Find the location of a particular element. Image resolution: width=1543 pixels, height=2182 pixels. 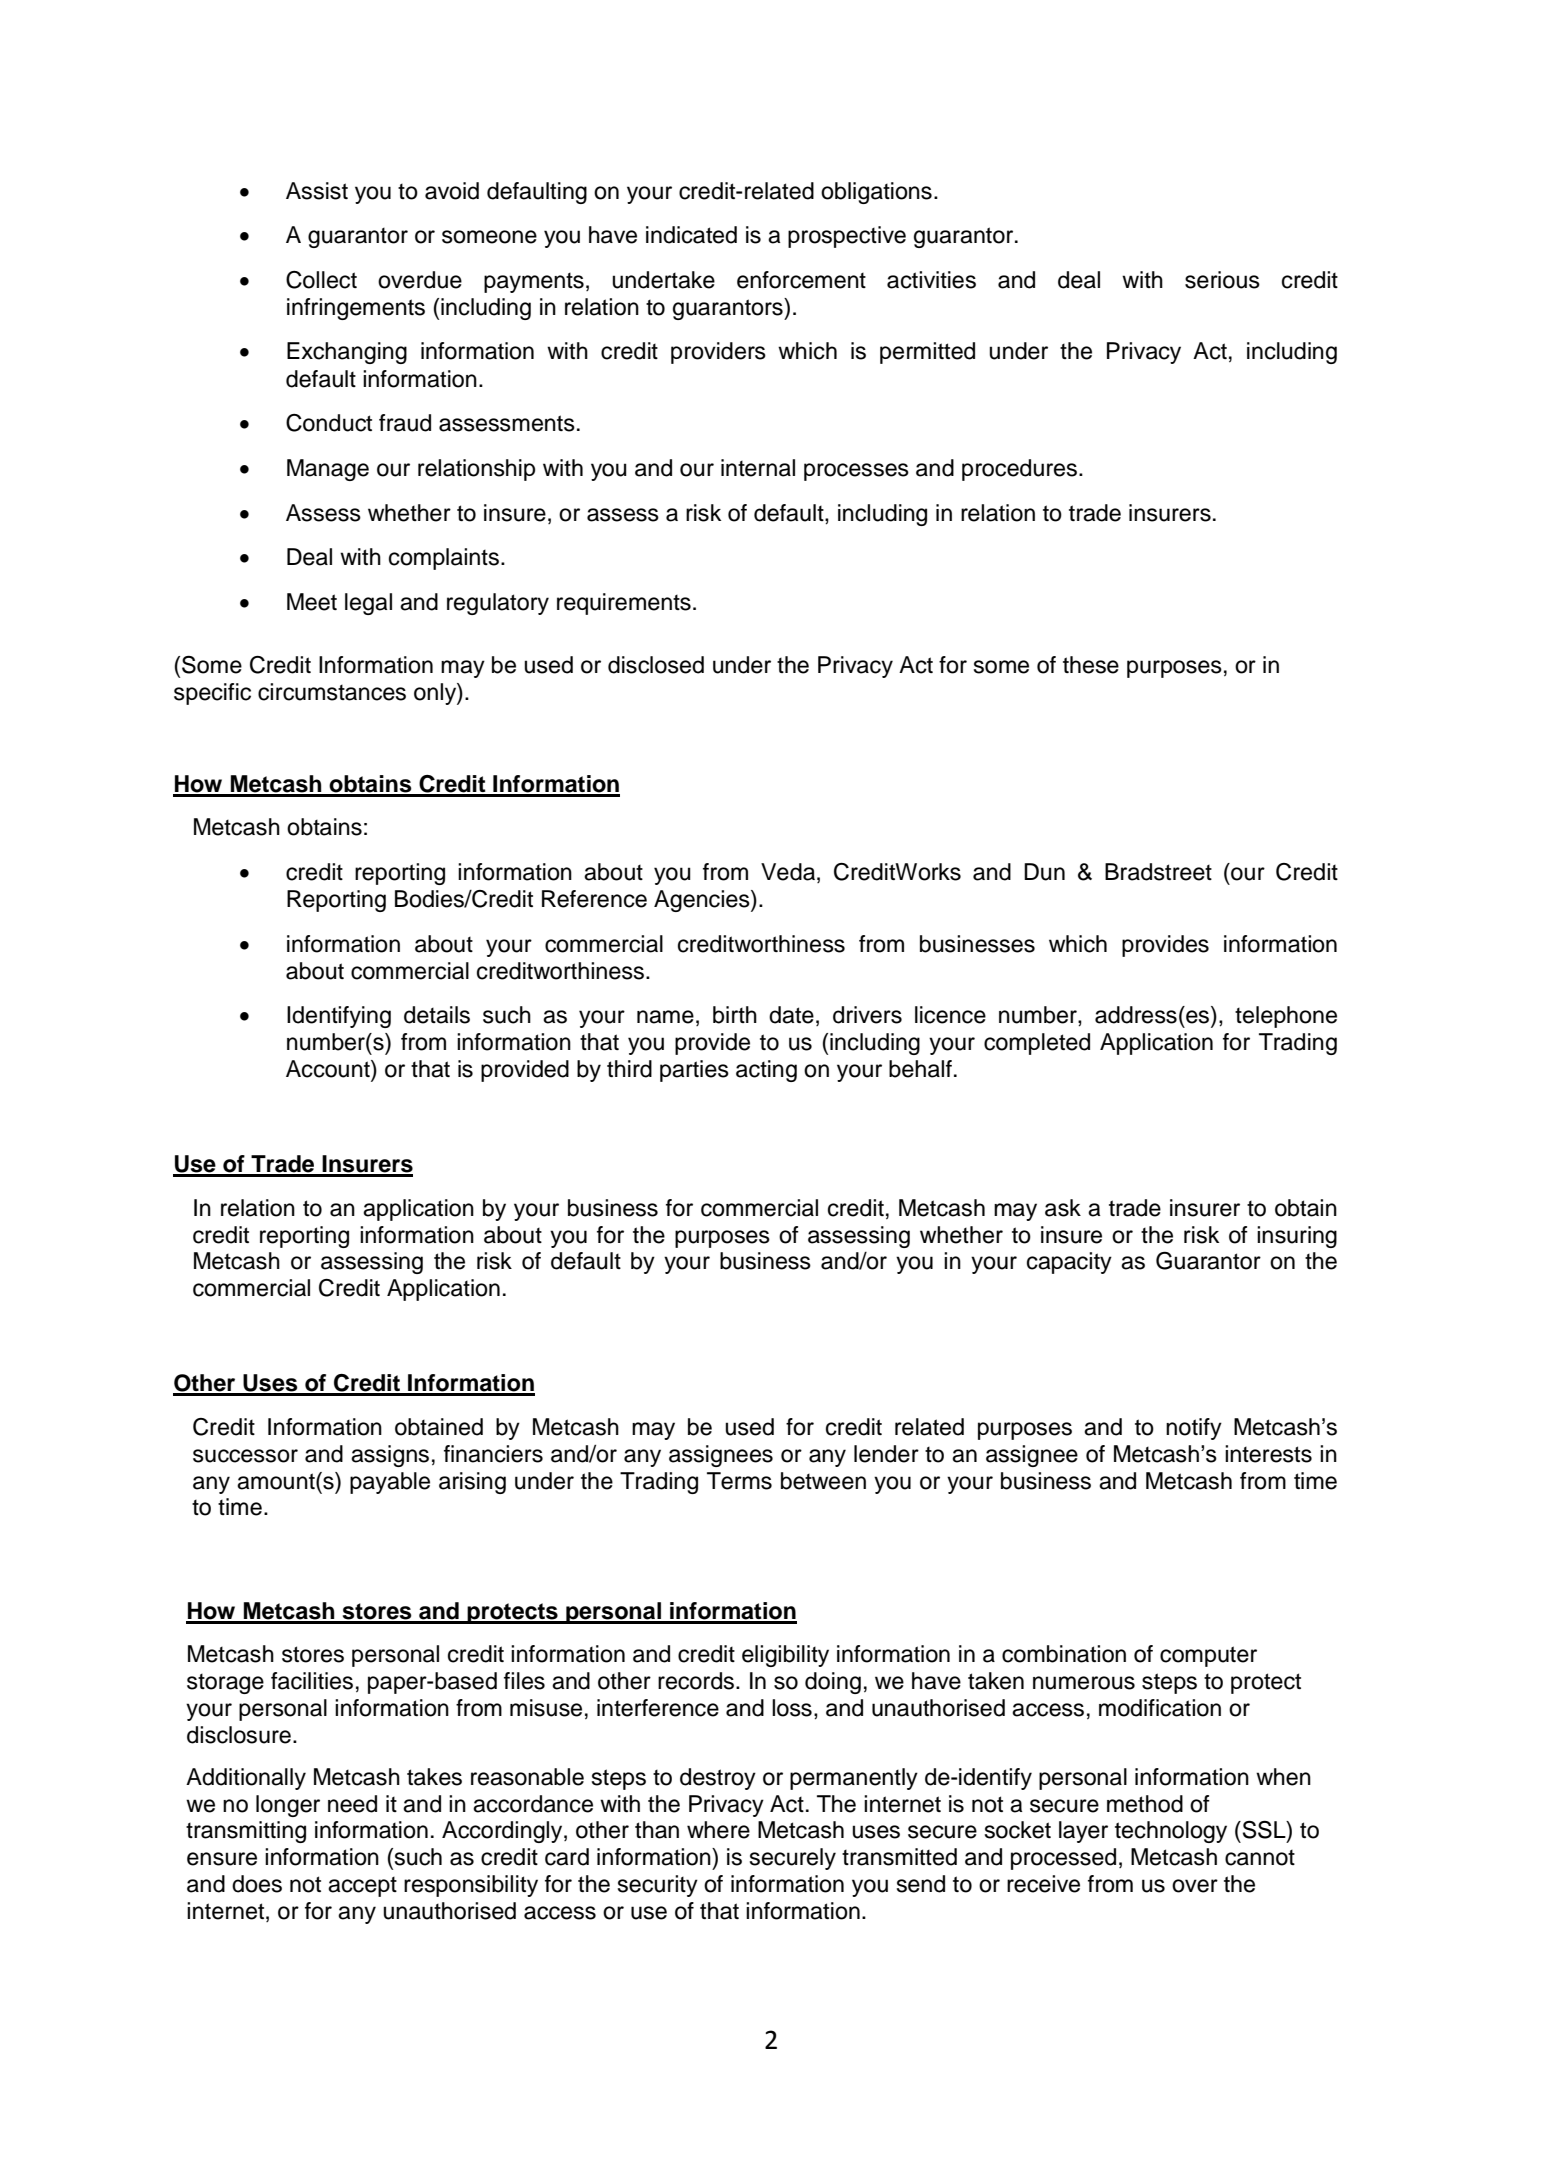

Account is located at coordinates (329, 1069).
